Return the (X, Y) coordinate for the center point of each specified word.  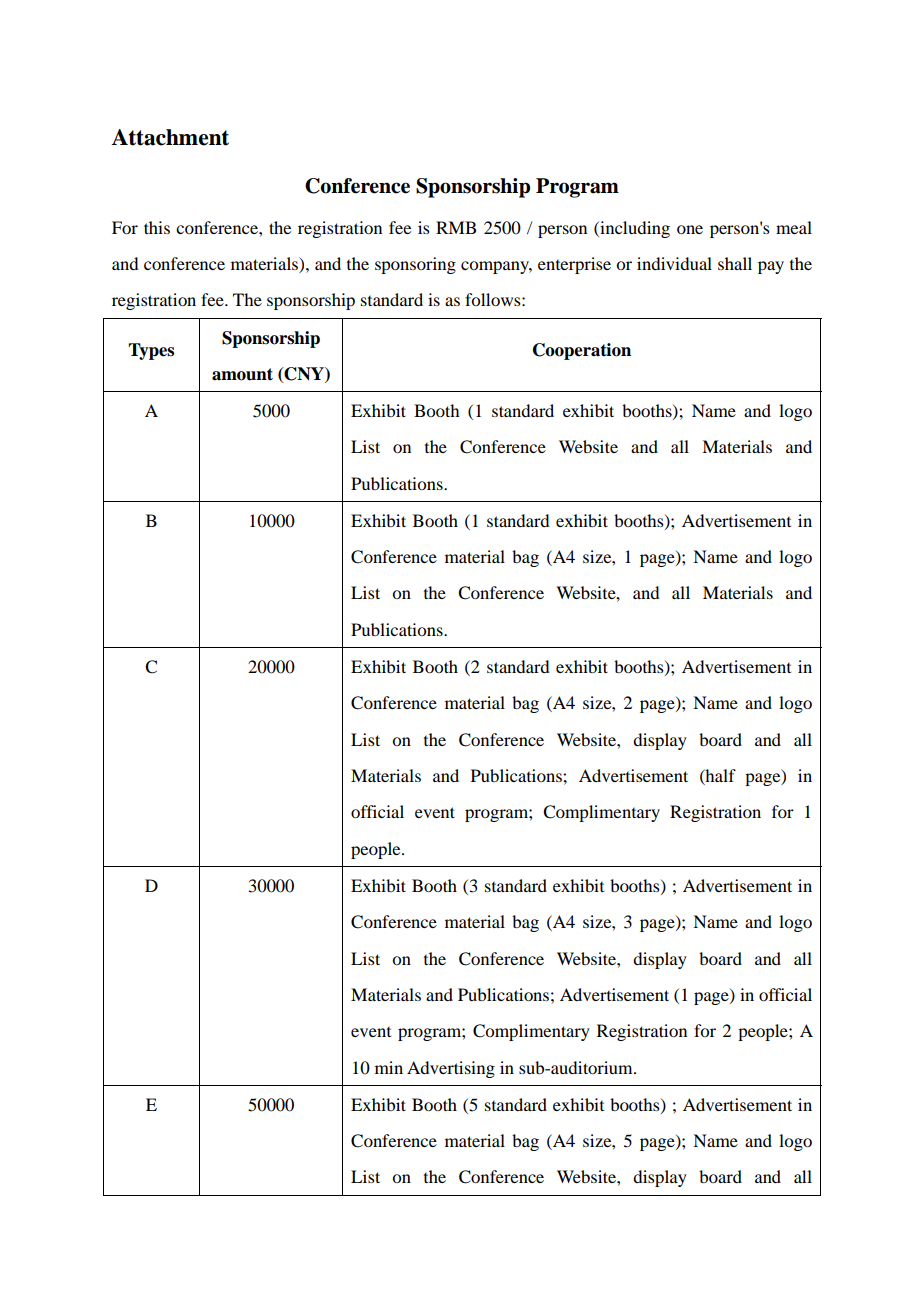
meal (794, 227)
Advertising (451, 1069)
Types (151, 351)
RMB (456, 227)
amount (242, 374)
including (634, 229)
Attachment (170, 137)
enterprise (574, 265)
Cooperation (582, 351)
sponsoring (415, 265)
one (690, 229)
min (389, 1067)
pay (771, 267)
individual (674, 263)
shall (735, 263)
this (157, 227)
